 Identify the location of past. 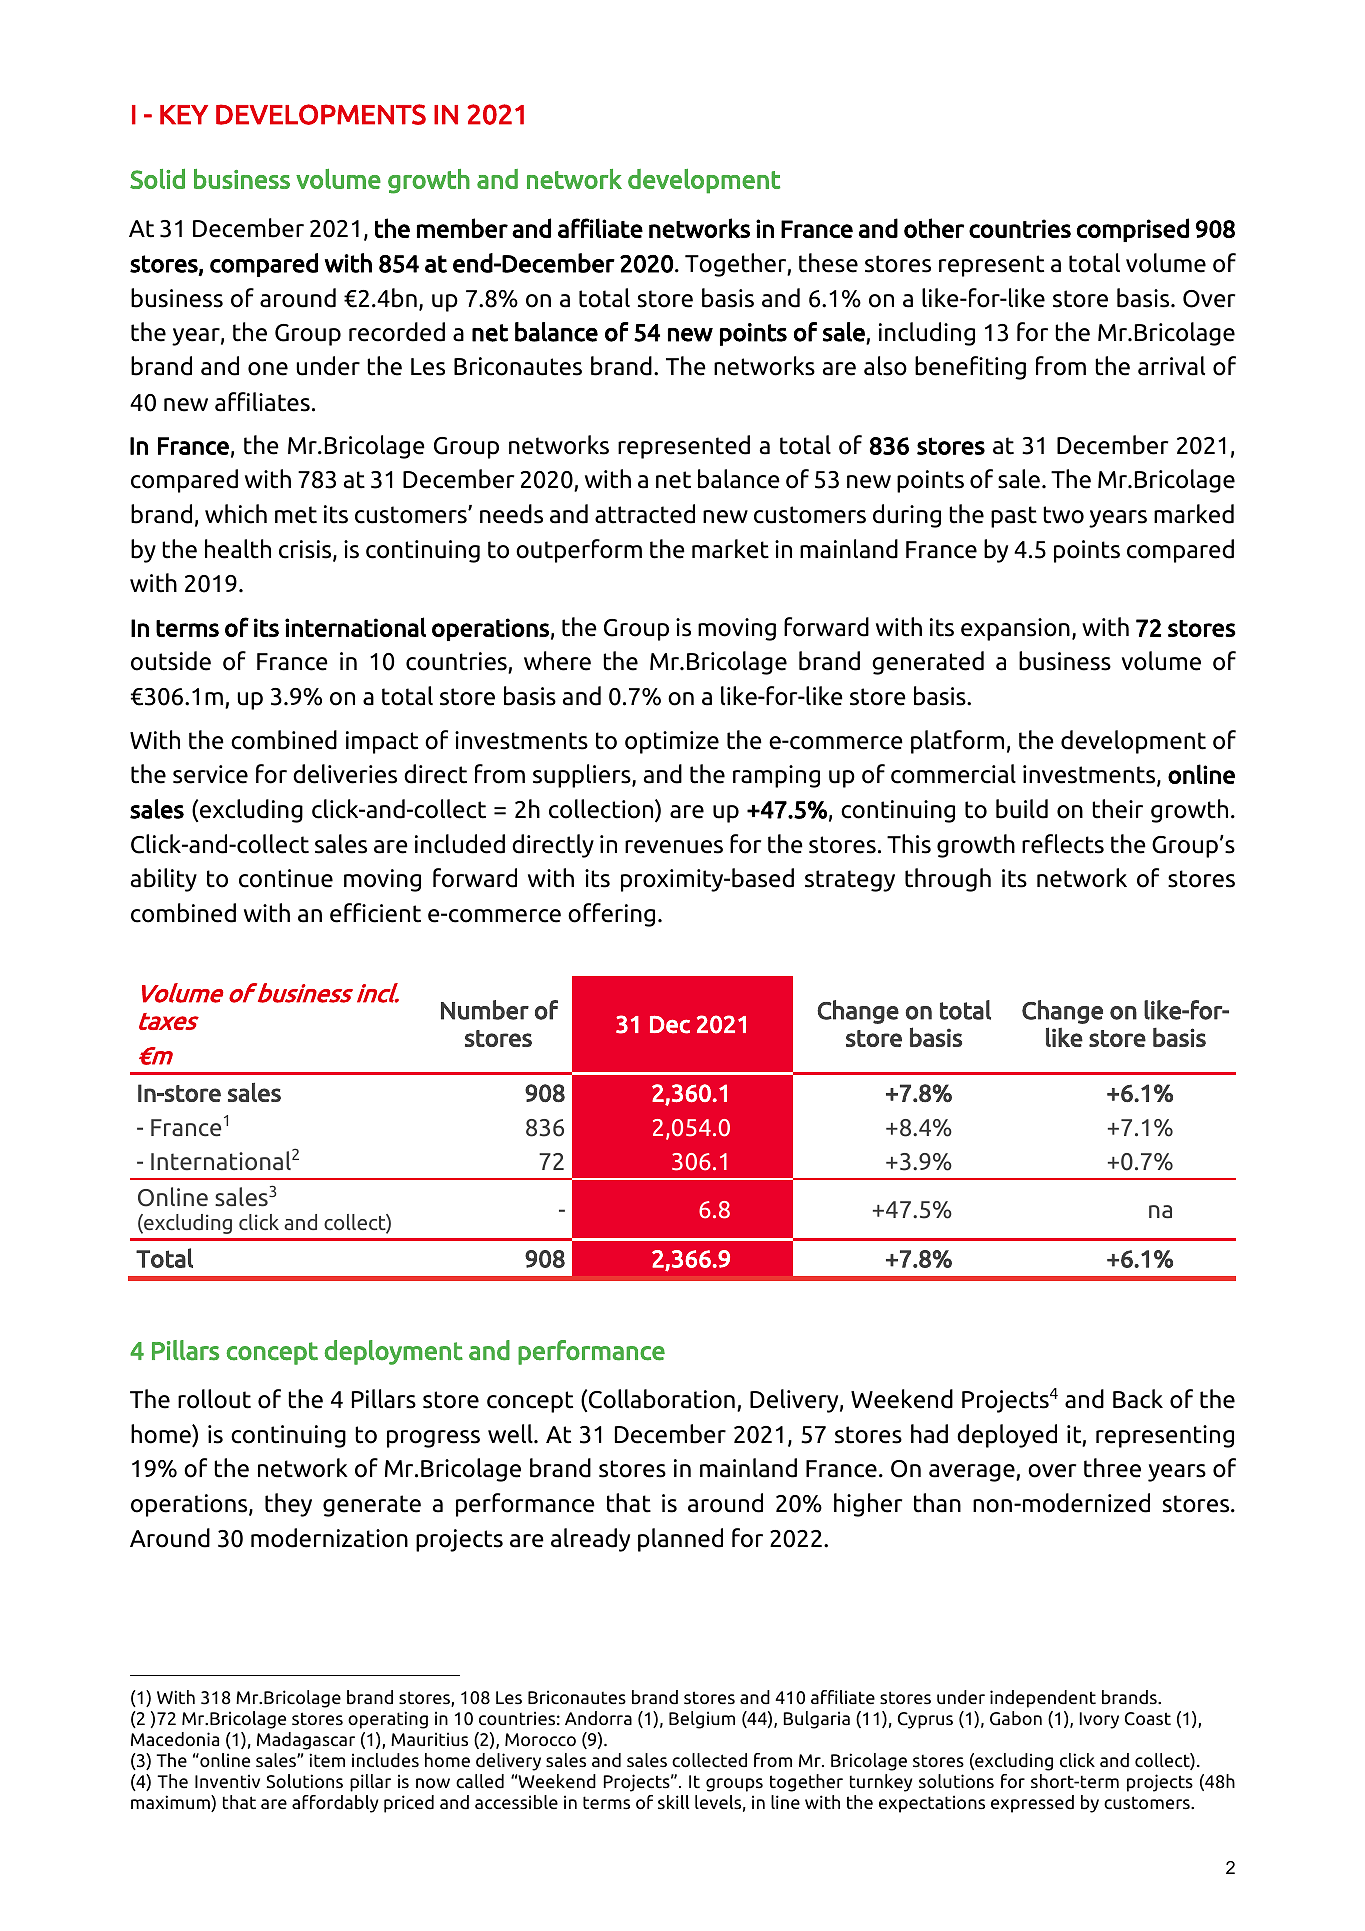
(1014, 517).
